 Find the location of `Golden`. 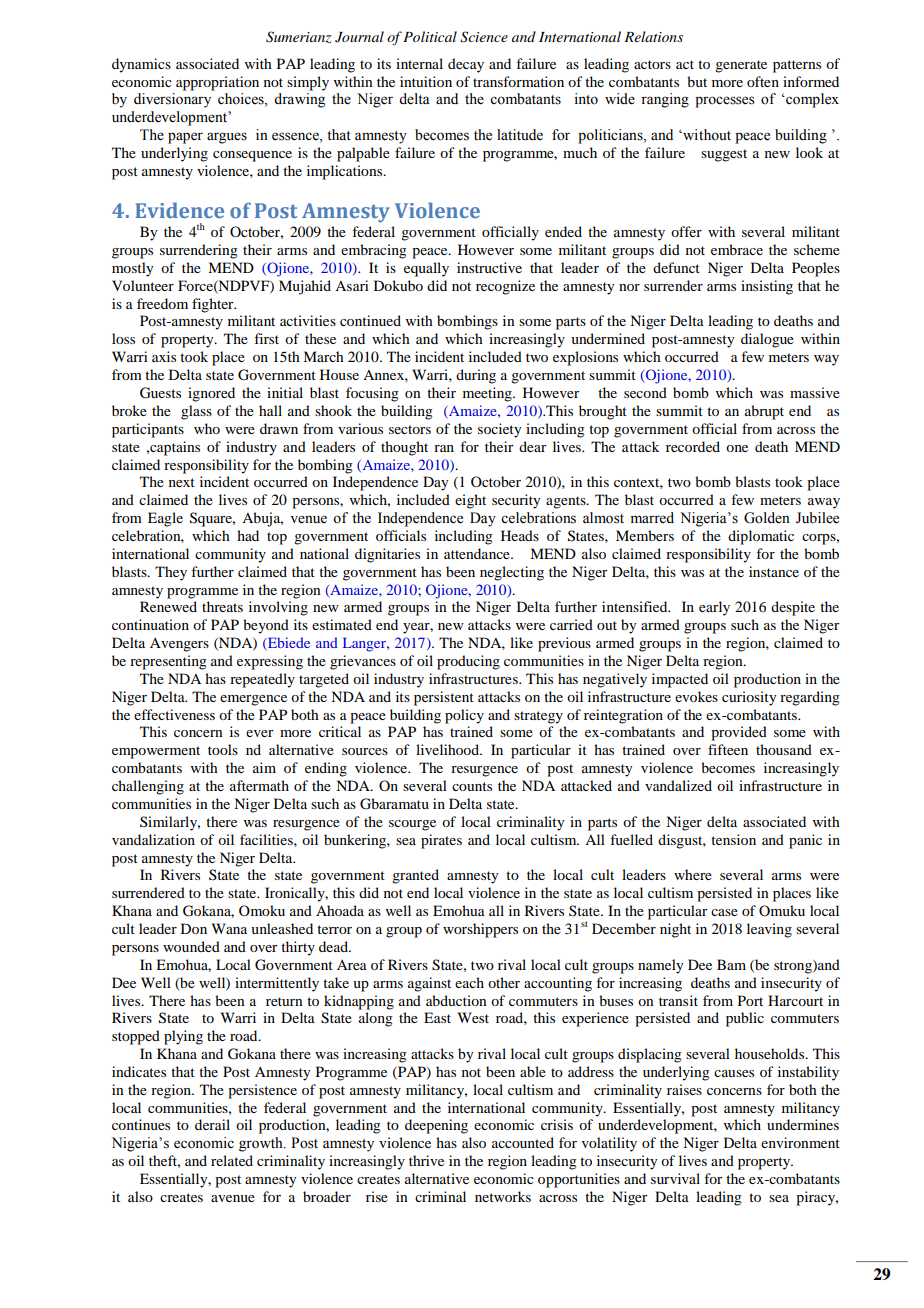

Golden is located at coordinates (767, 518).
